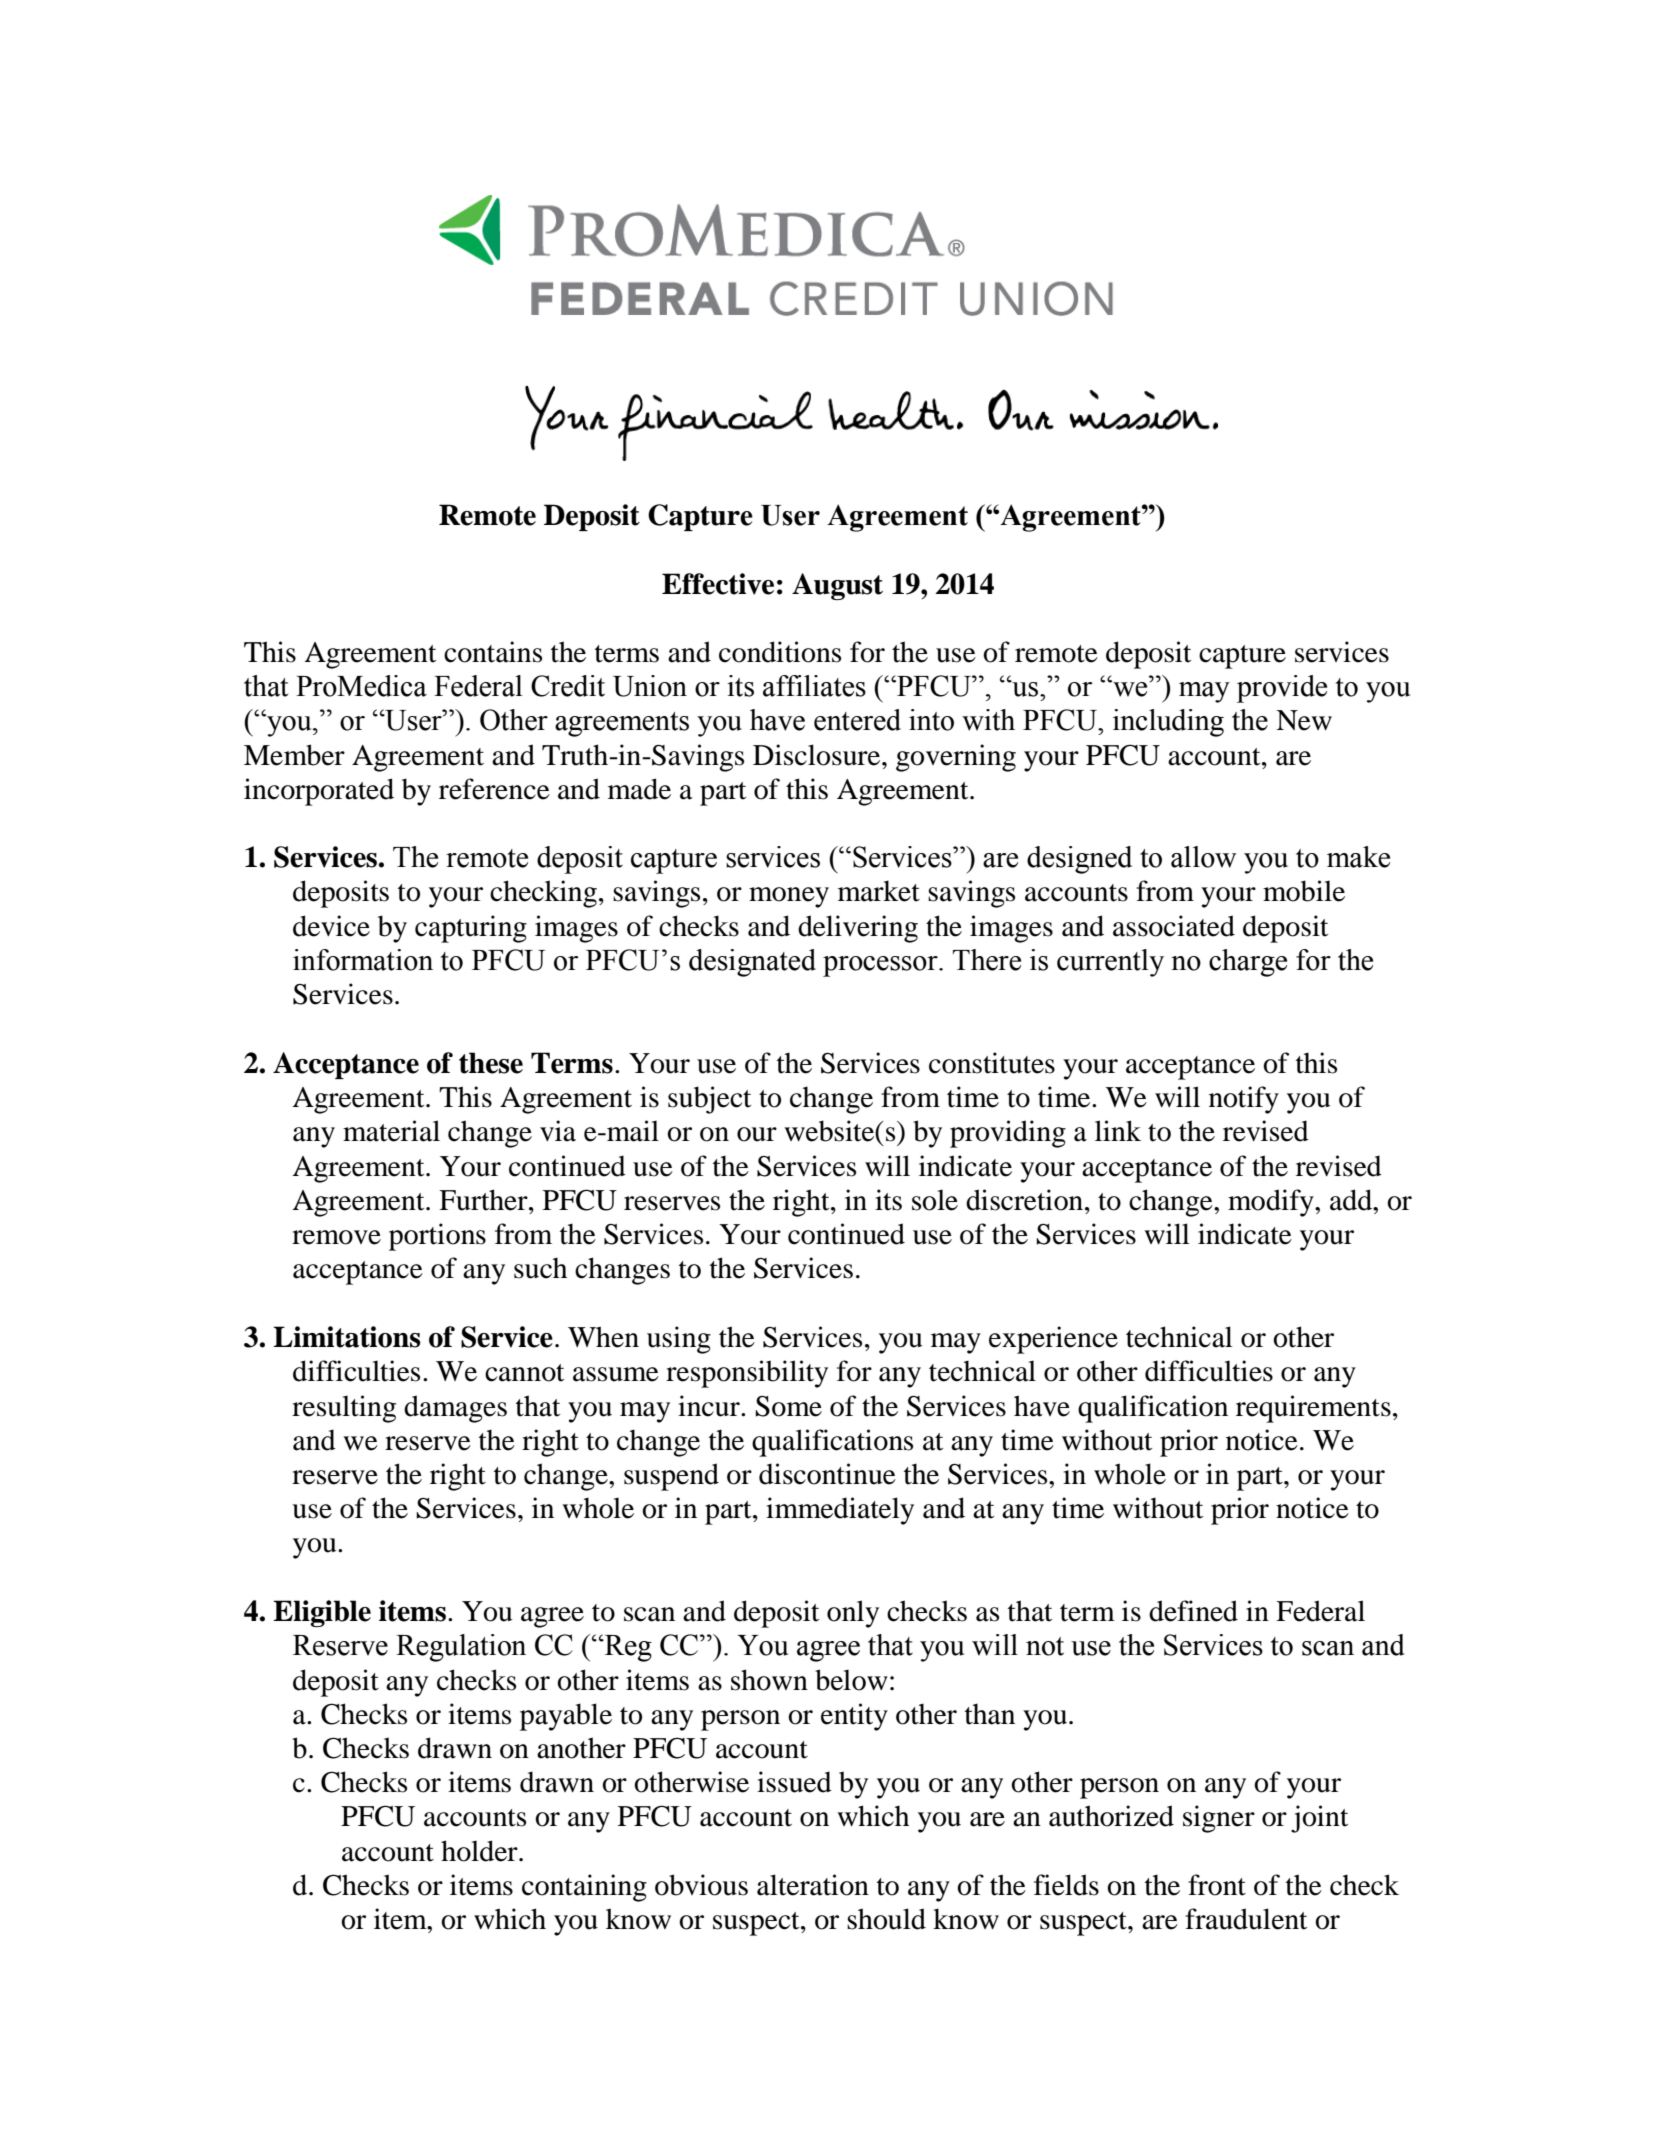 The height and width of the screenshot is (2145, 1657). What do you see at coordinates (1313, 1409) in the screenshot?
I see `requirements` at bounding box center [1313, 1409].
